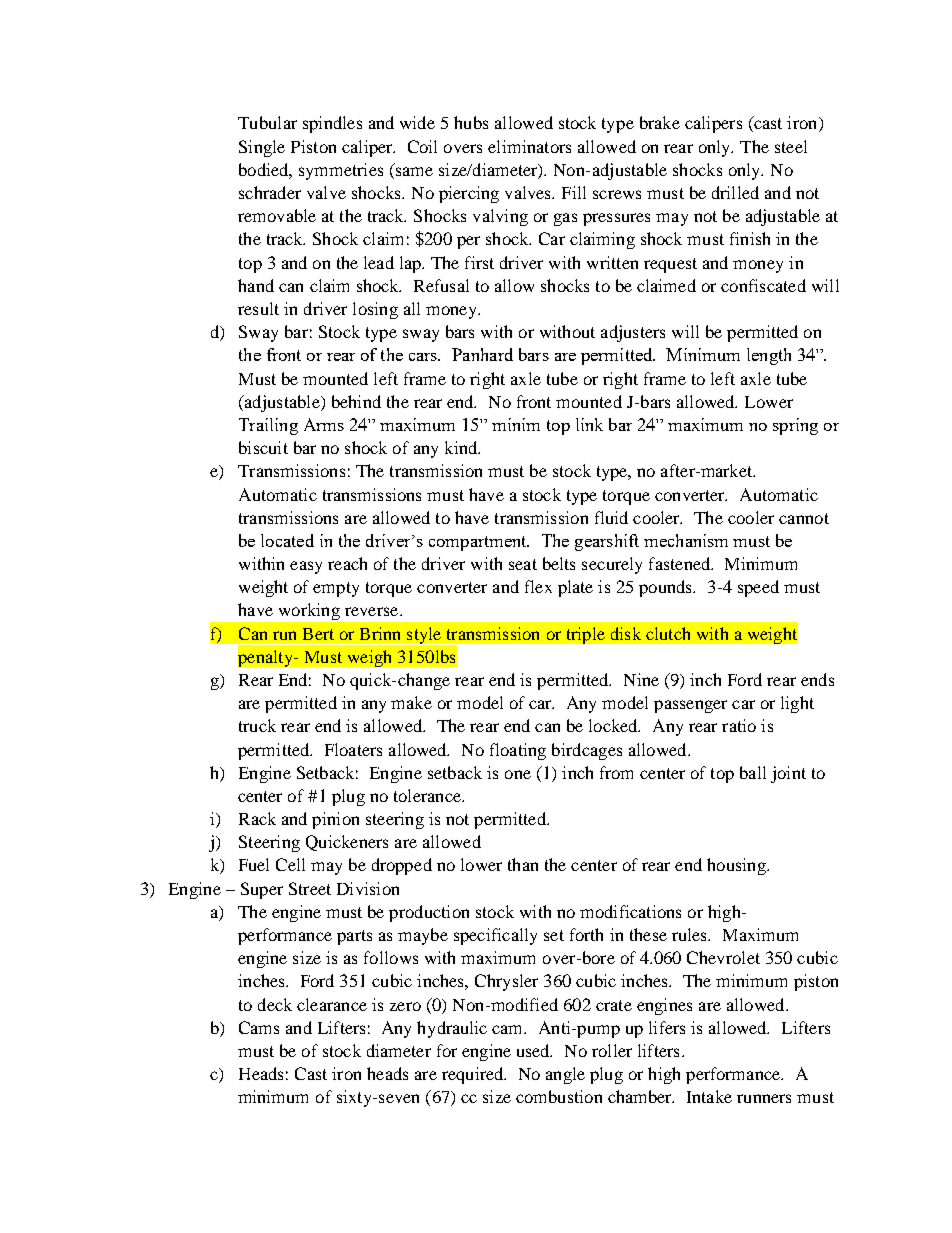 This screenshot has width=952, height=1233. What do you see at coordinates (341, 171) in the screenshot?
I see `symmetries` at bounding box center [341, 171].
